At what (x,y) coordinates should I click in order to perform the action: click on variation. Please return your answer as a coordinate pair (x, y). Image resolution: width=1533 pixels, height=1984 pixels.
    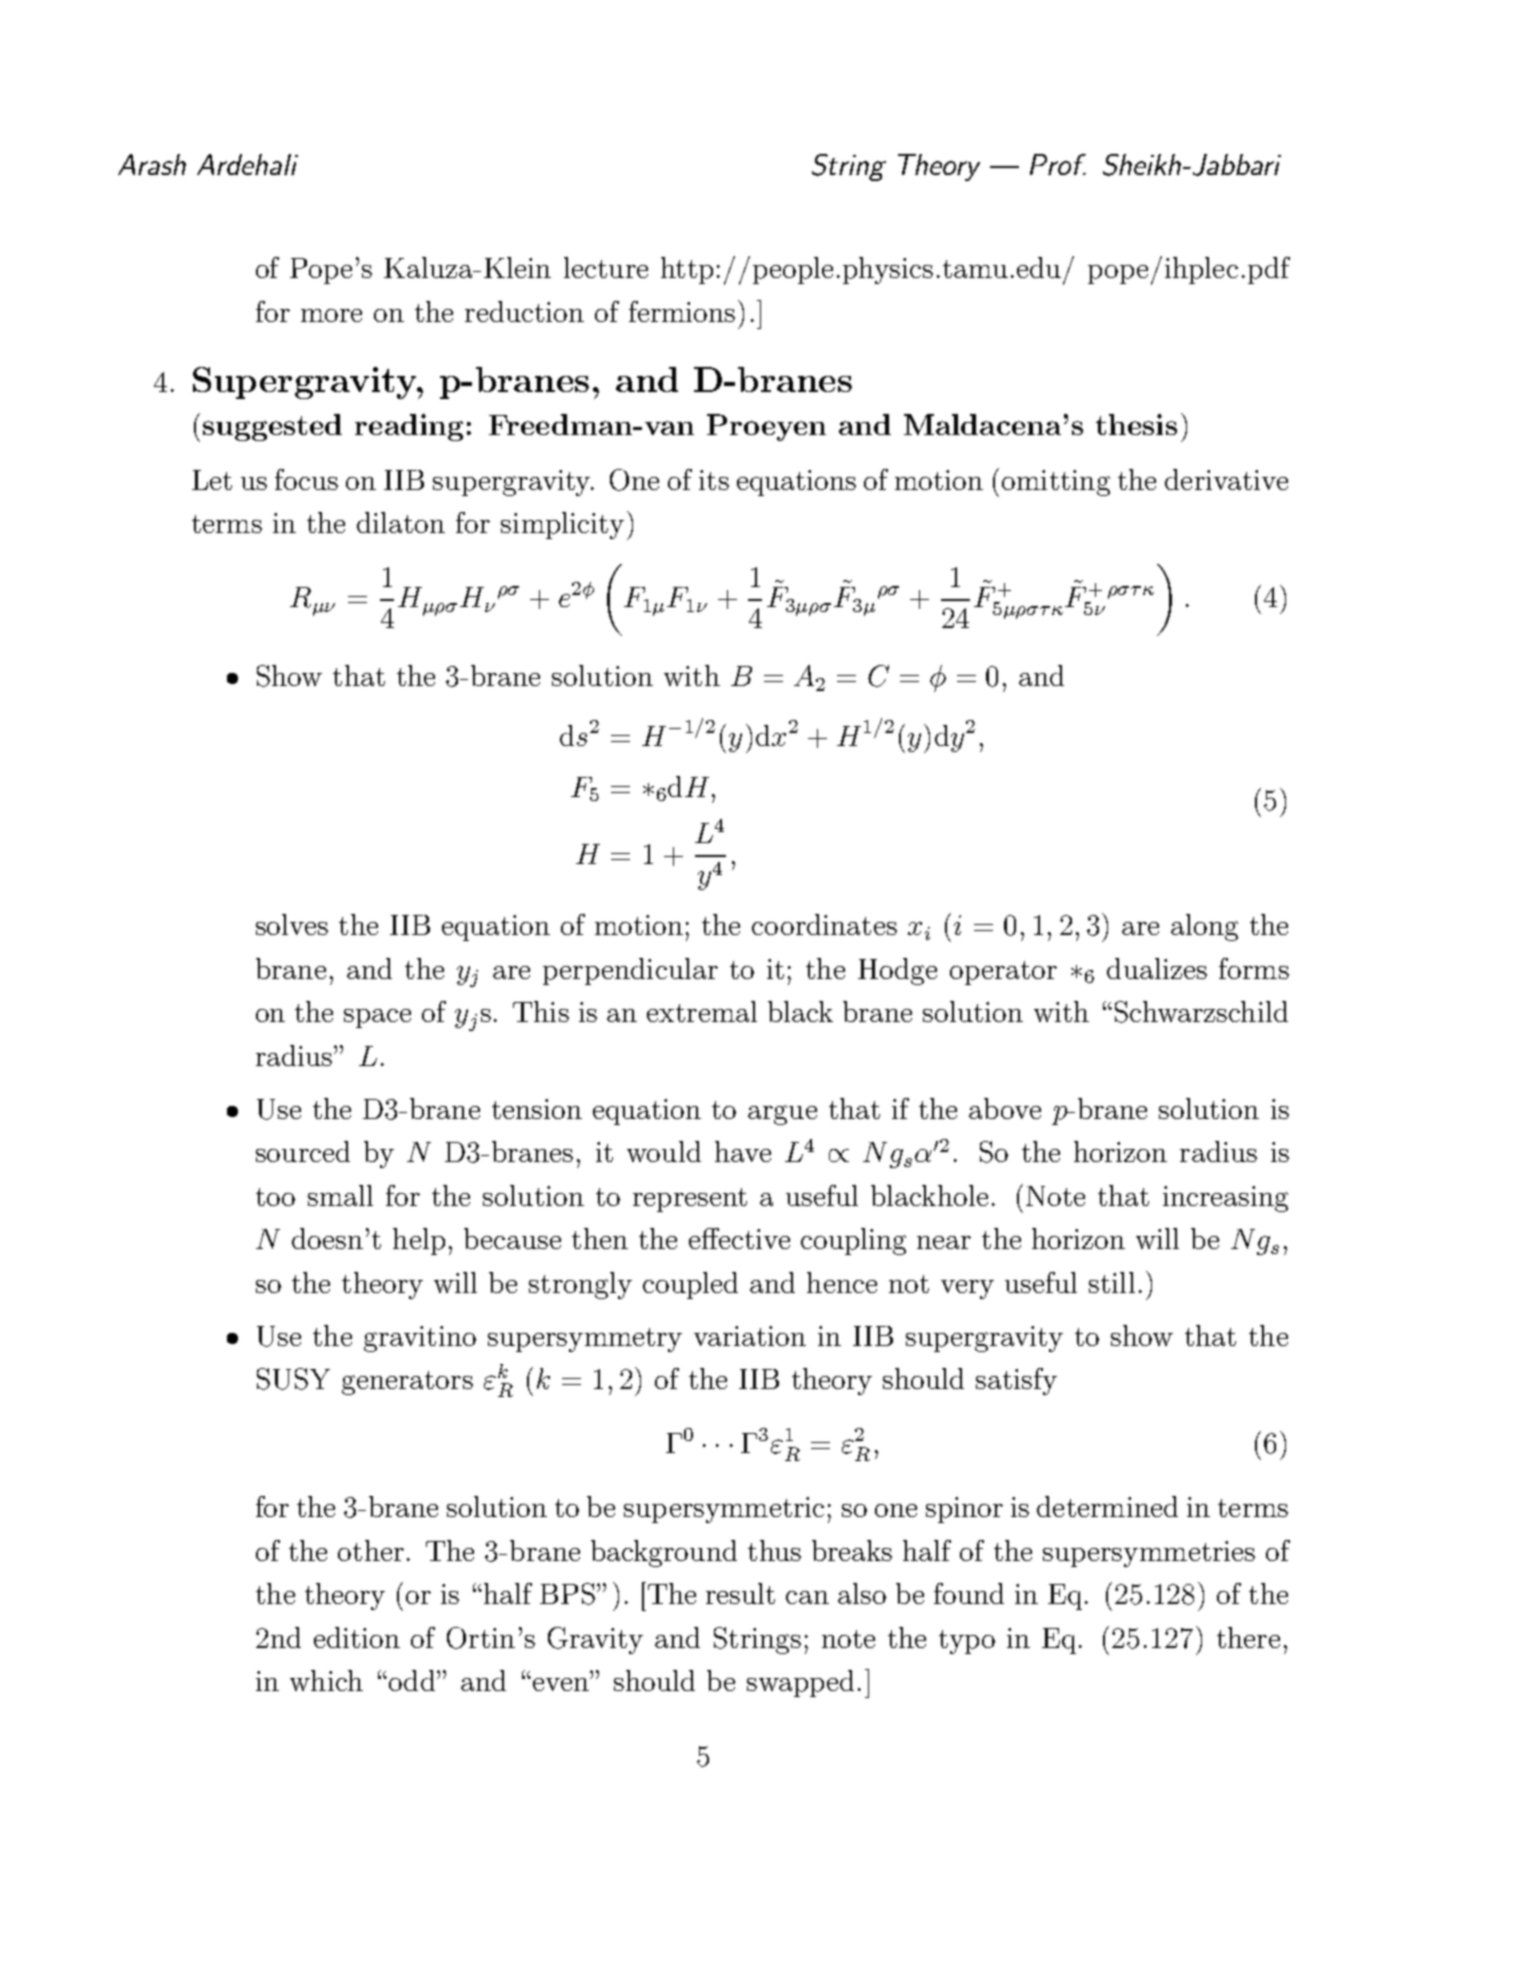
    Looking at the image, I should click on (750, 1336).
